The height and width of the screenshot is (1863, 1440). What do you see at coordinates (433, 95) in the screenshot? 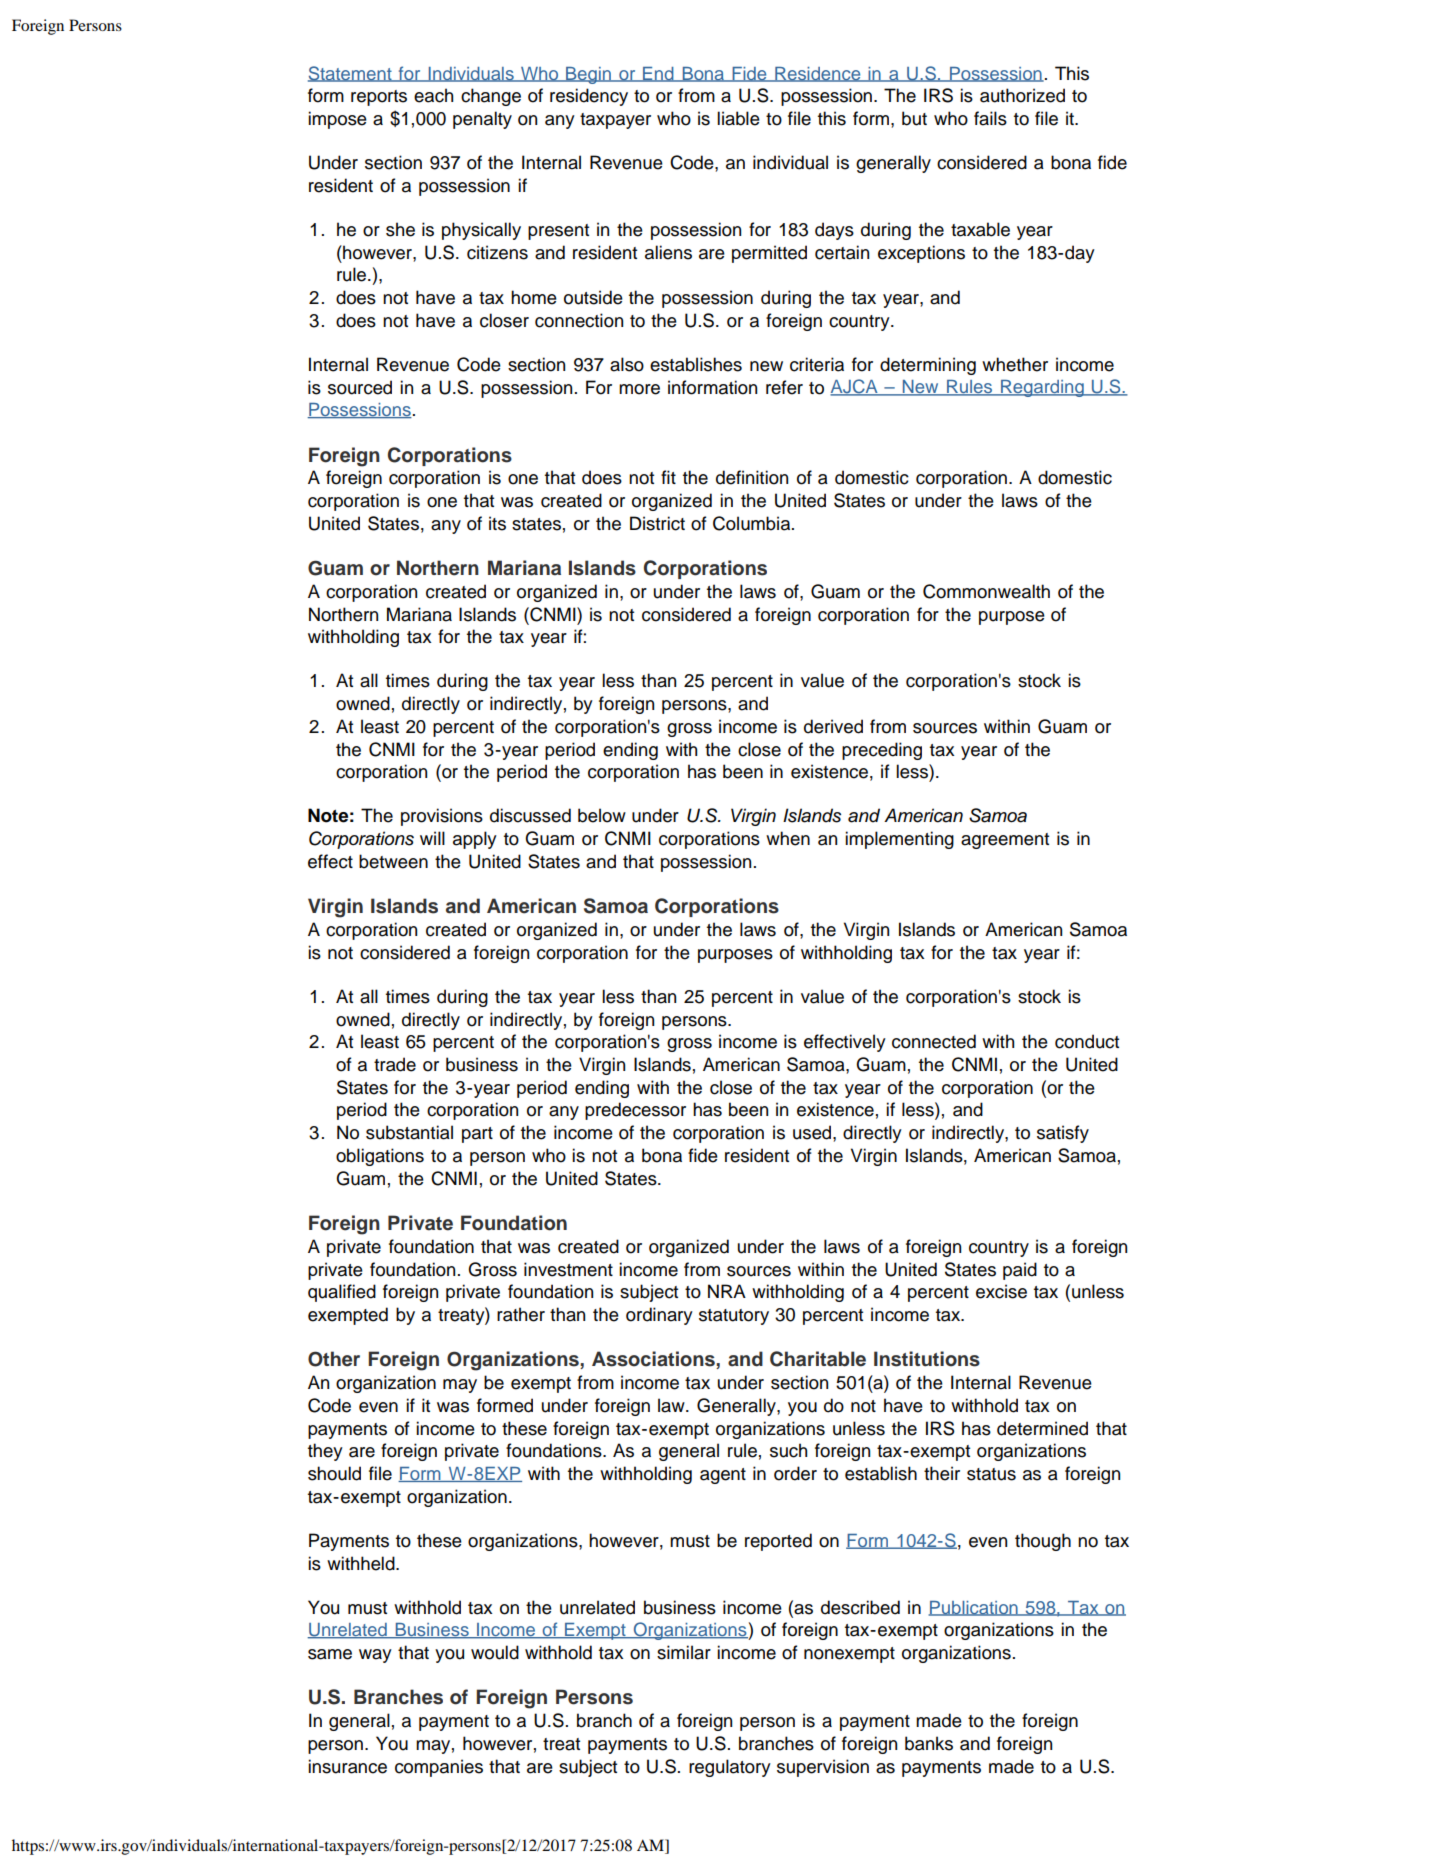
I see `each` at bounding box center [433, 95].
